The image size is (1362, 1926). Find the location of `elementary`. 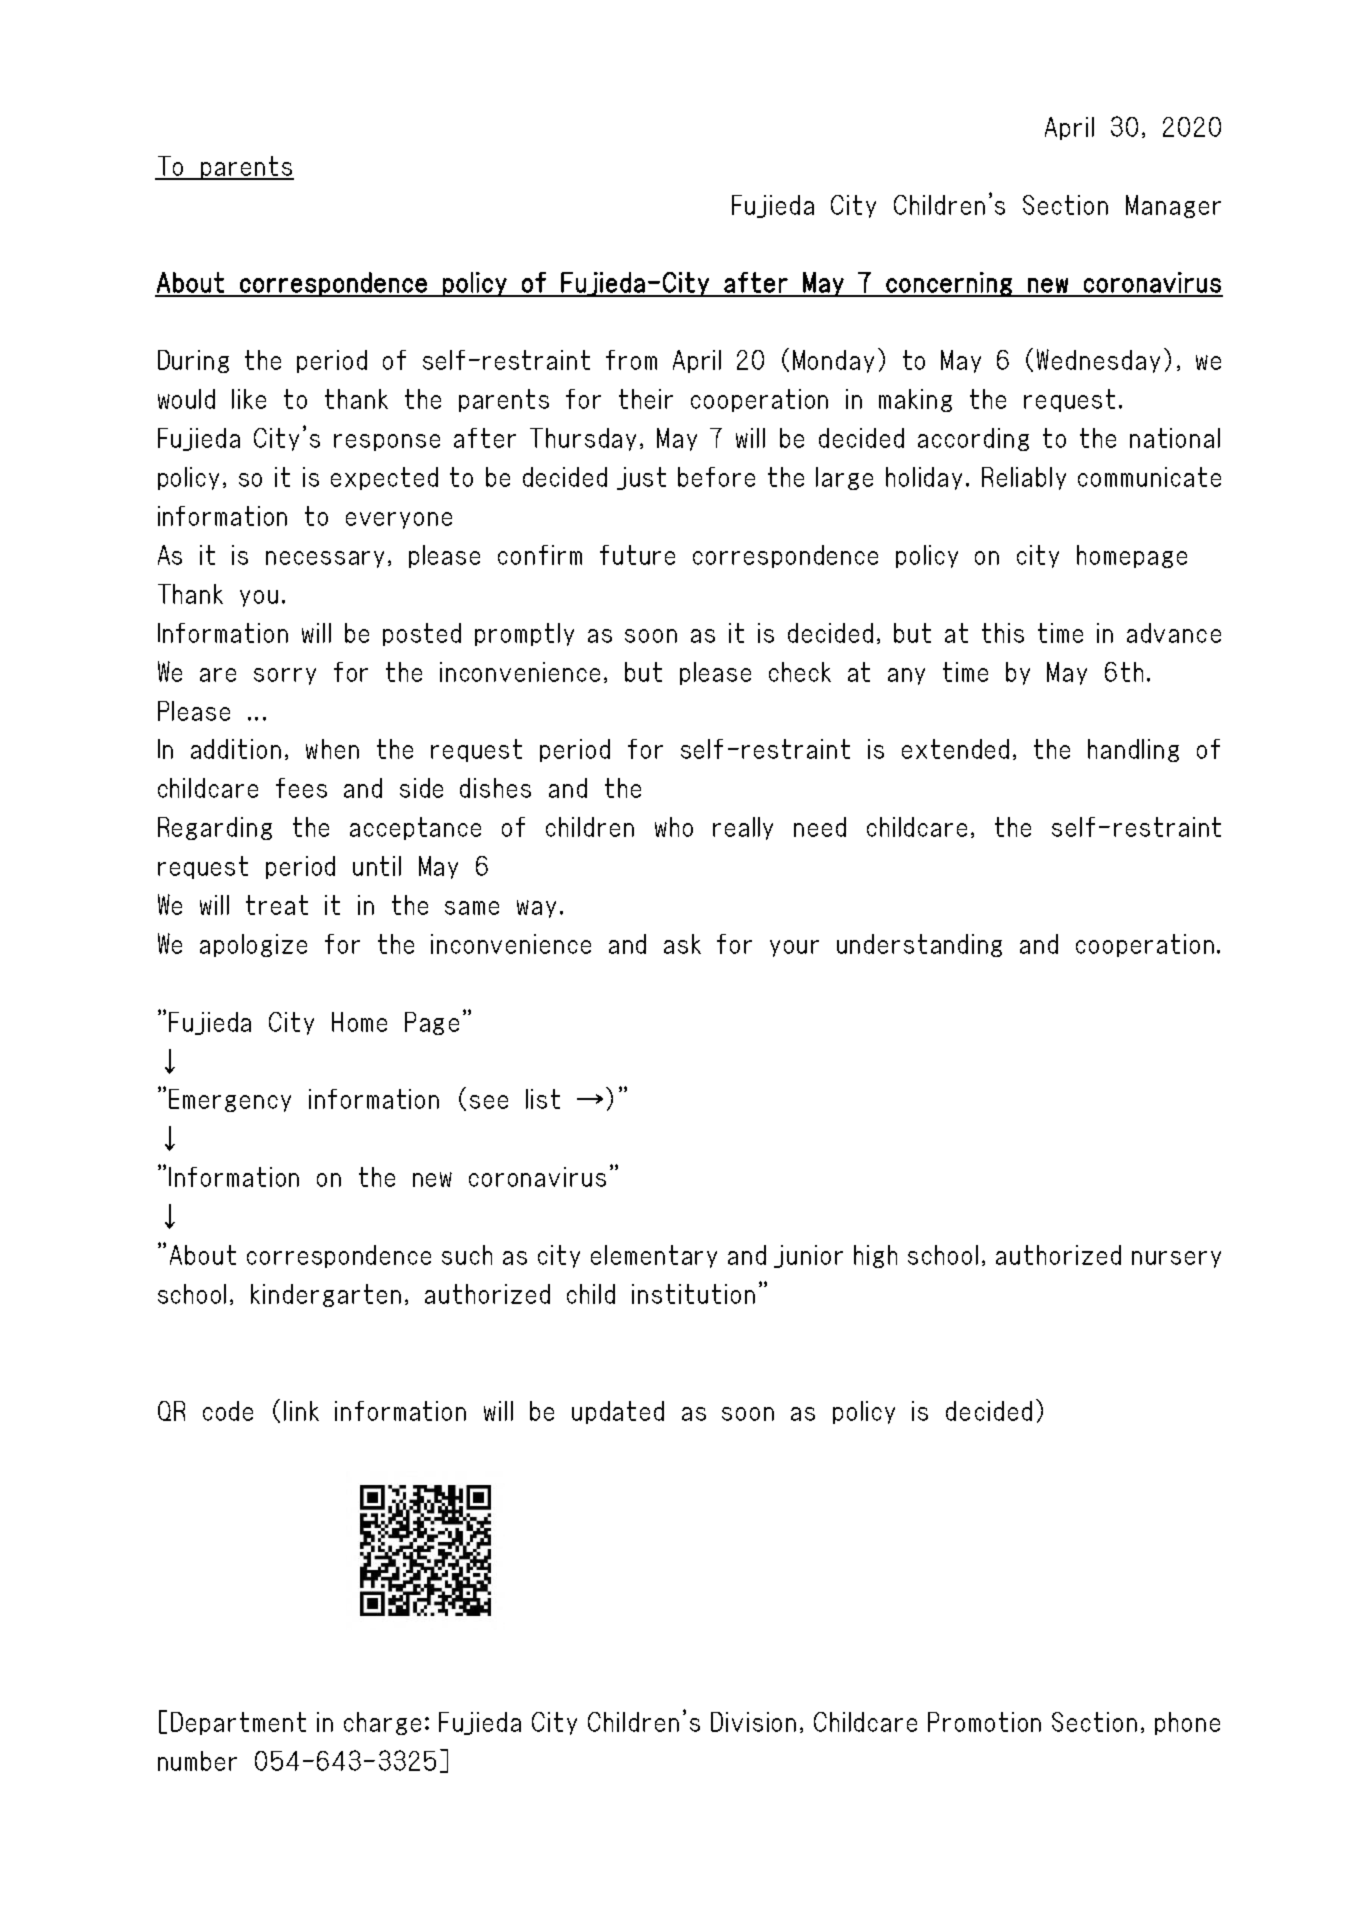

elementary is located at coordinates (654, 1256).
